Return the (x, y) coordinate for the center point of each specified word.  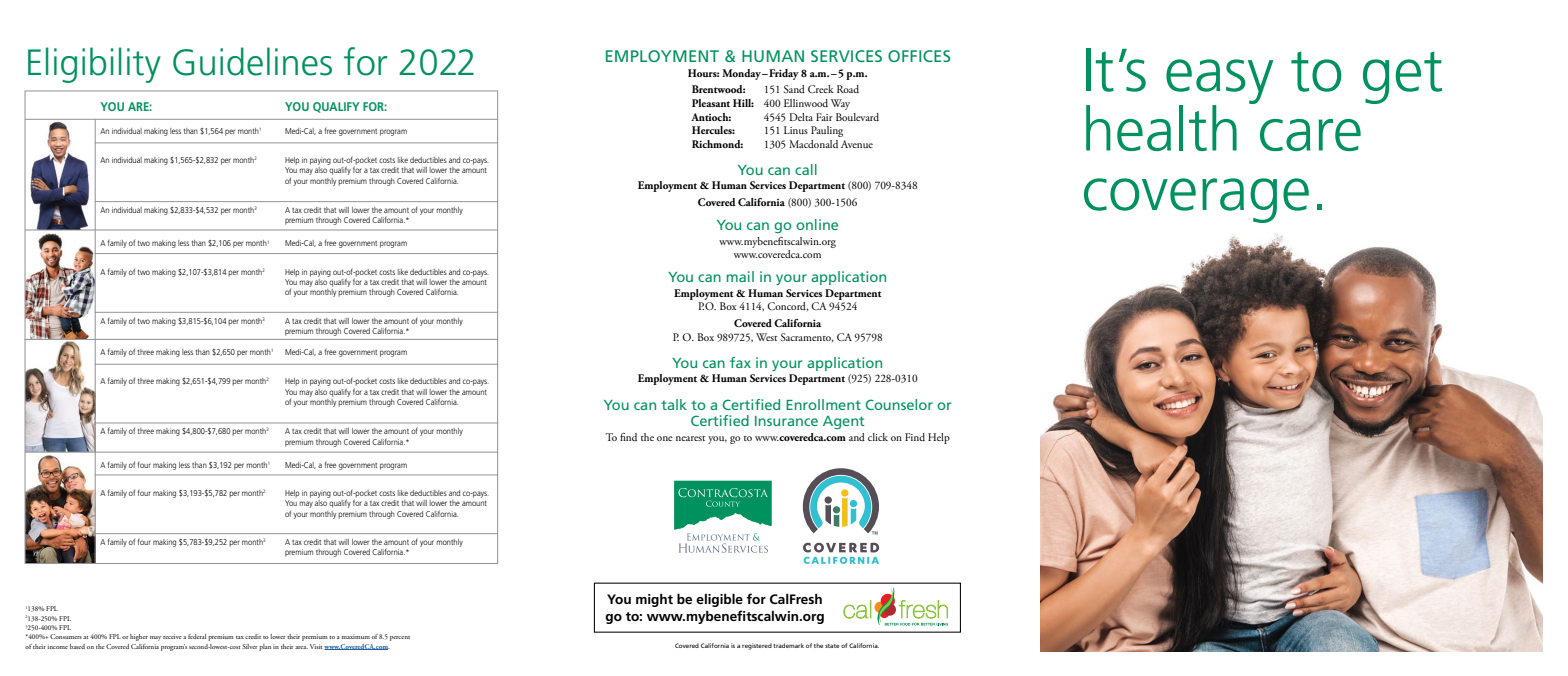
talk (674, 404)
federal (197, 636)
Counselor (899, 404)
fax (740, 362)
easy (1219, 82)
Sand (794, 89)
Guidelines (252, 61)
